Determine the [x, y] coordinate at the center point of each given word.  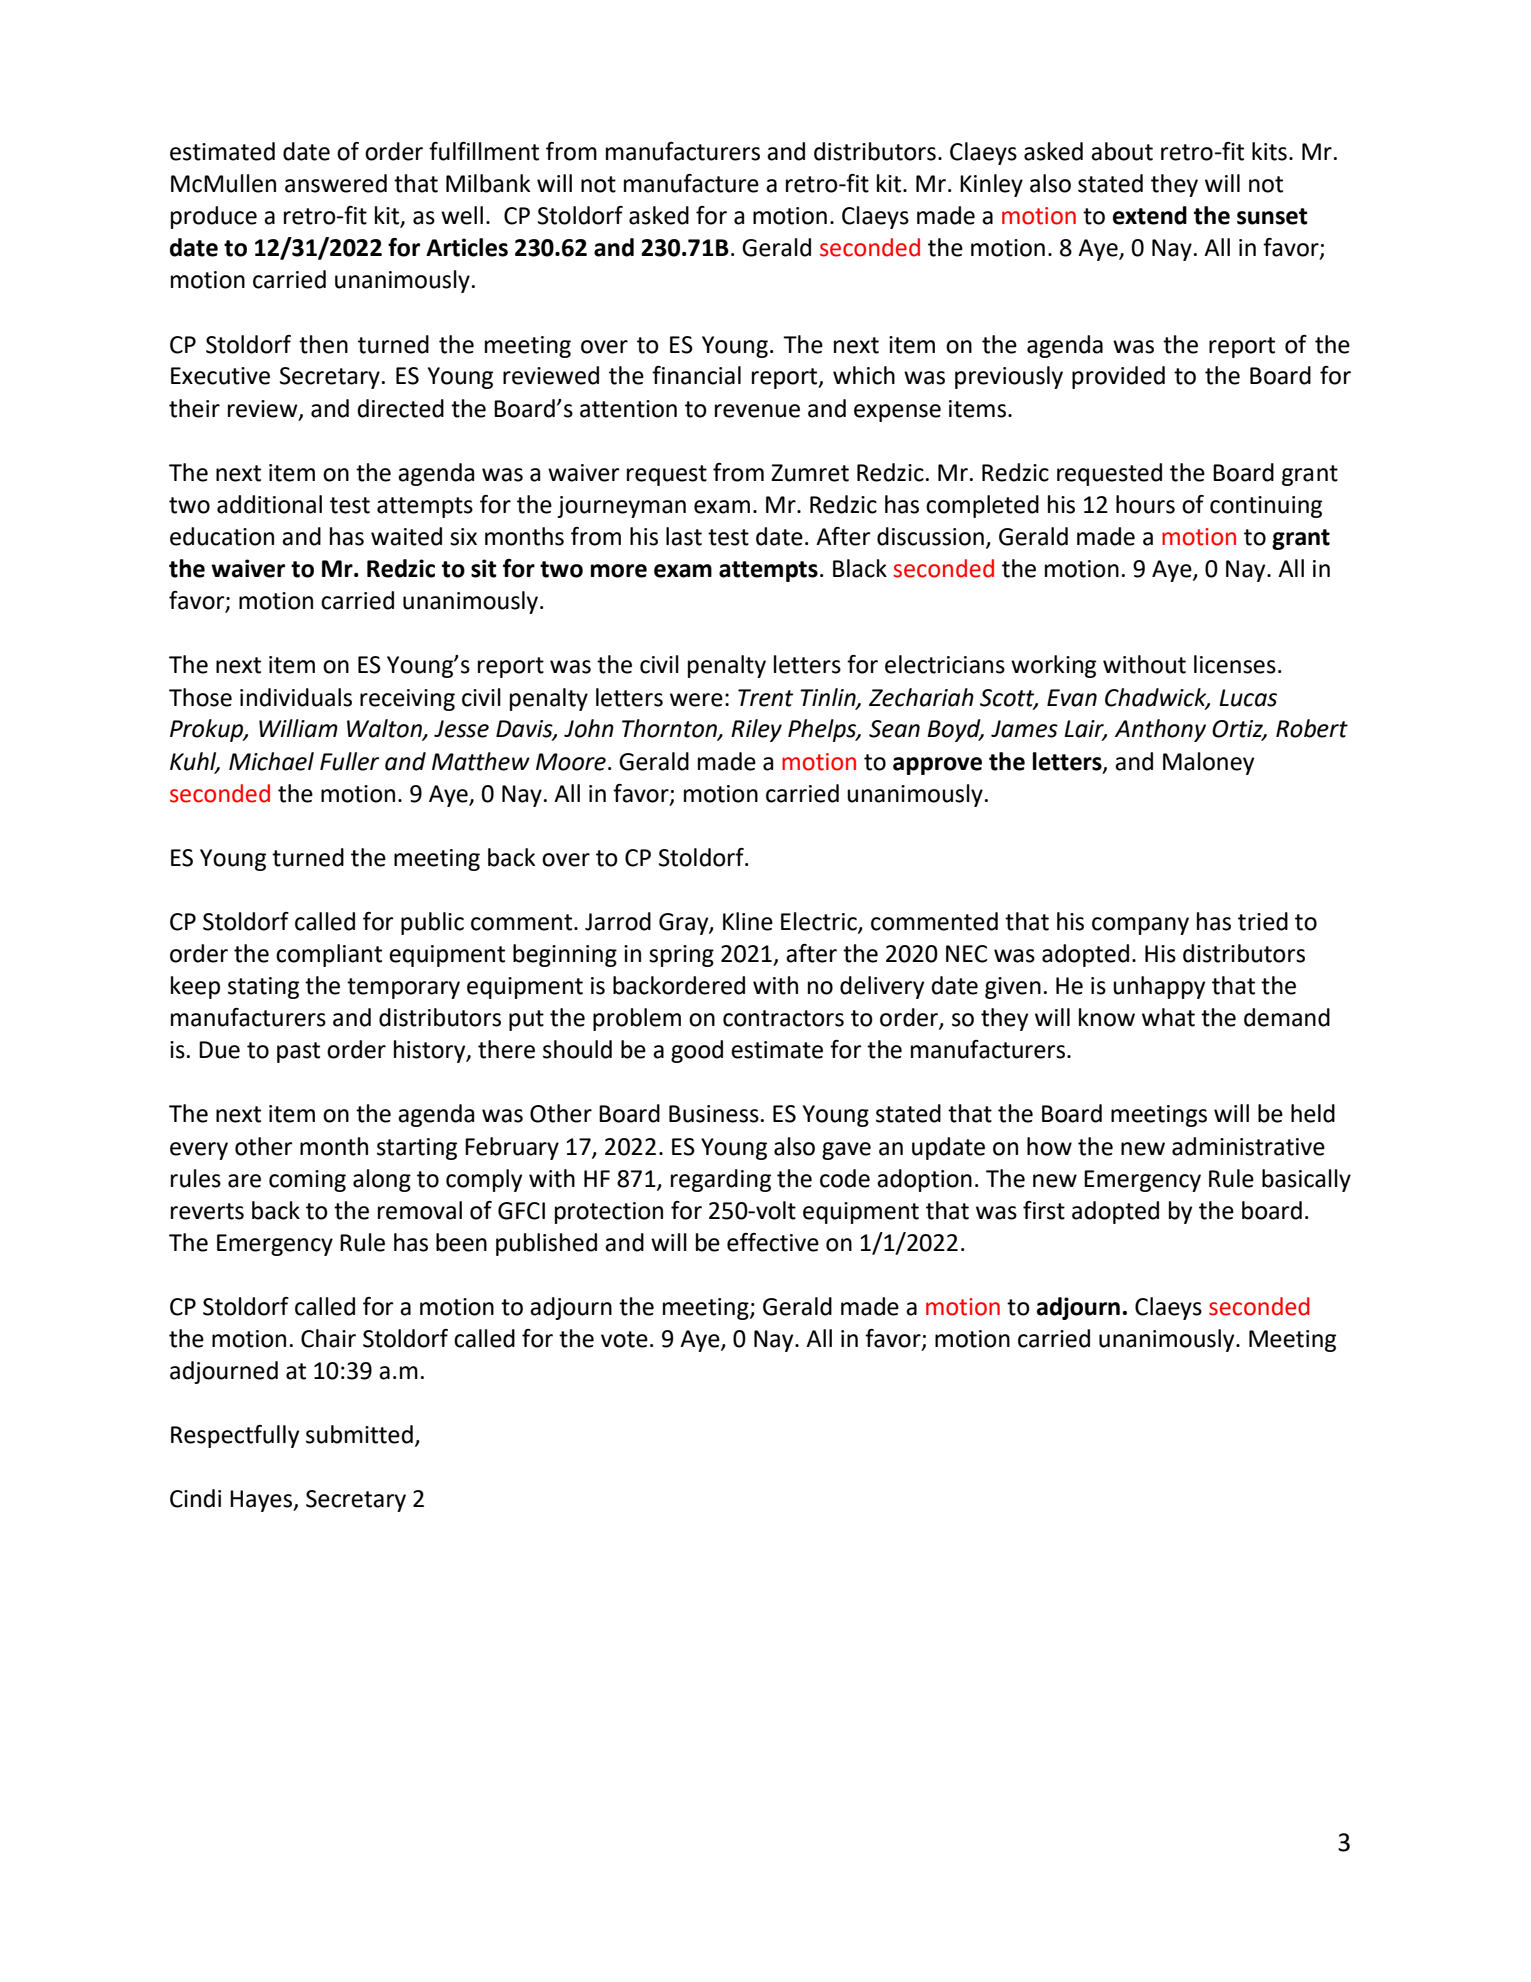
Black [860, 568]
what [1168, 1017]
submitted [359, 1434]
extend [1150, 215]
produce [214, 217]
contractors [783, 1018]
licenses [1235, 664]
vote [624, 1339]
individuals [296, 697]
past [298, 1052]
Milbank [488, 183]
